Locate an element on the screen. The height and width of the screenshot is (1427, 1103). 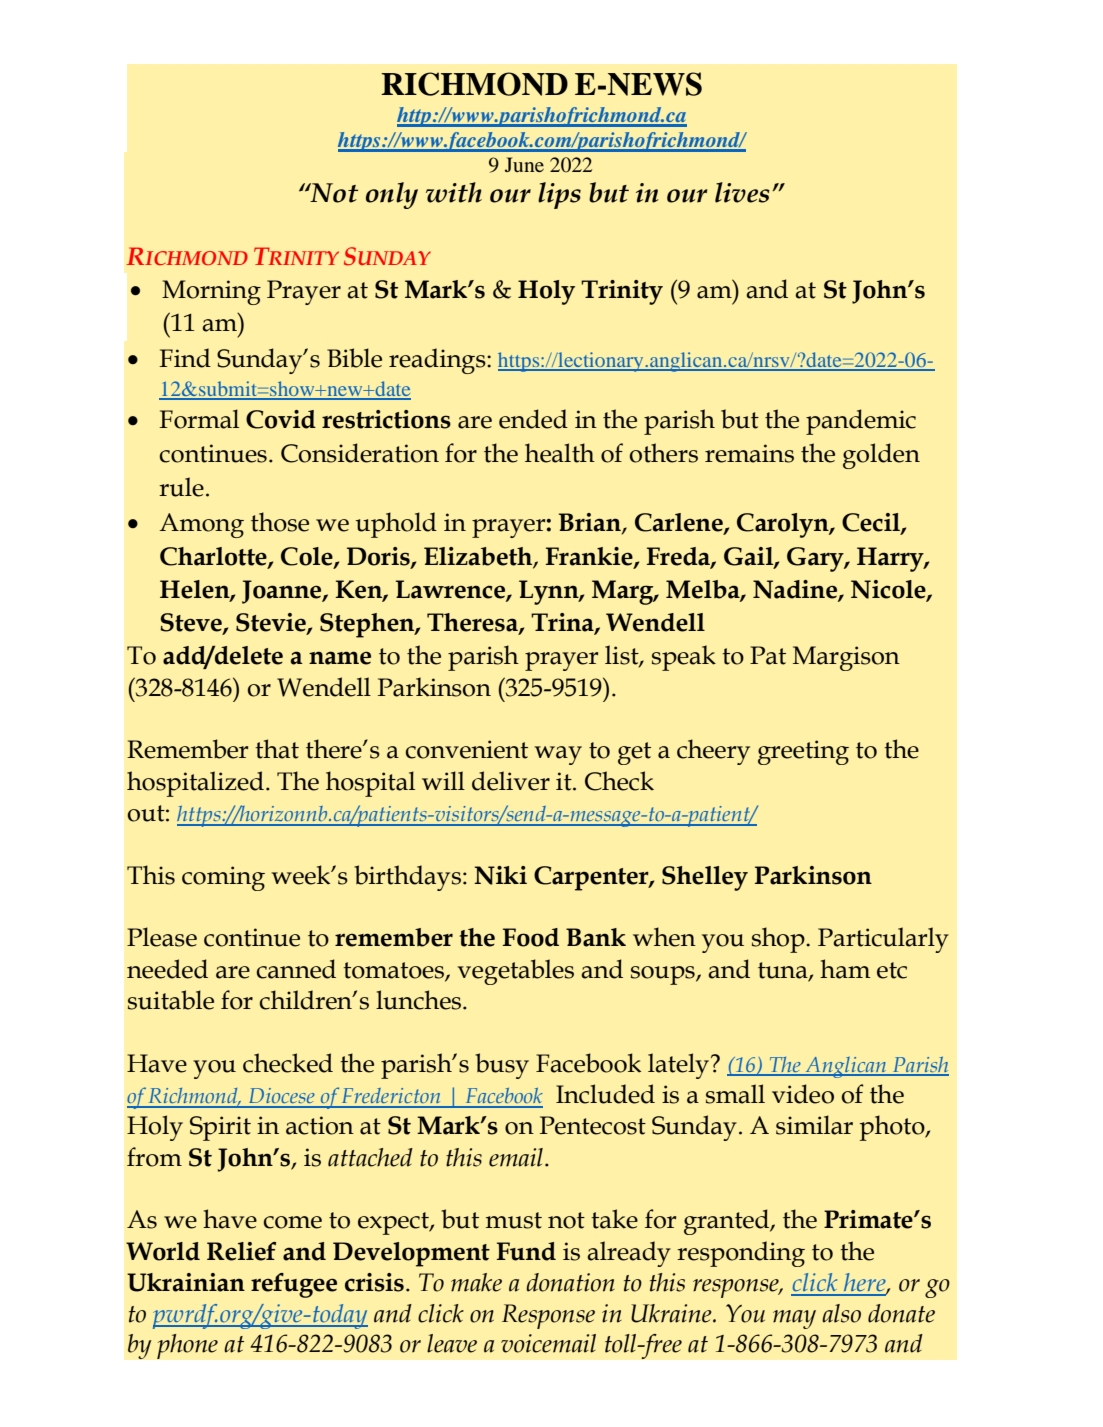
Frankie is located at coordinates (590, 557).
